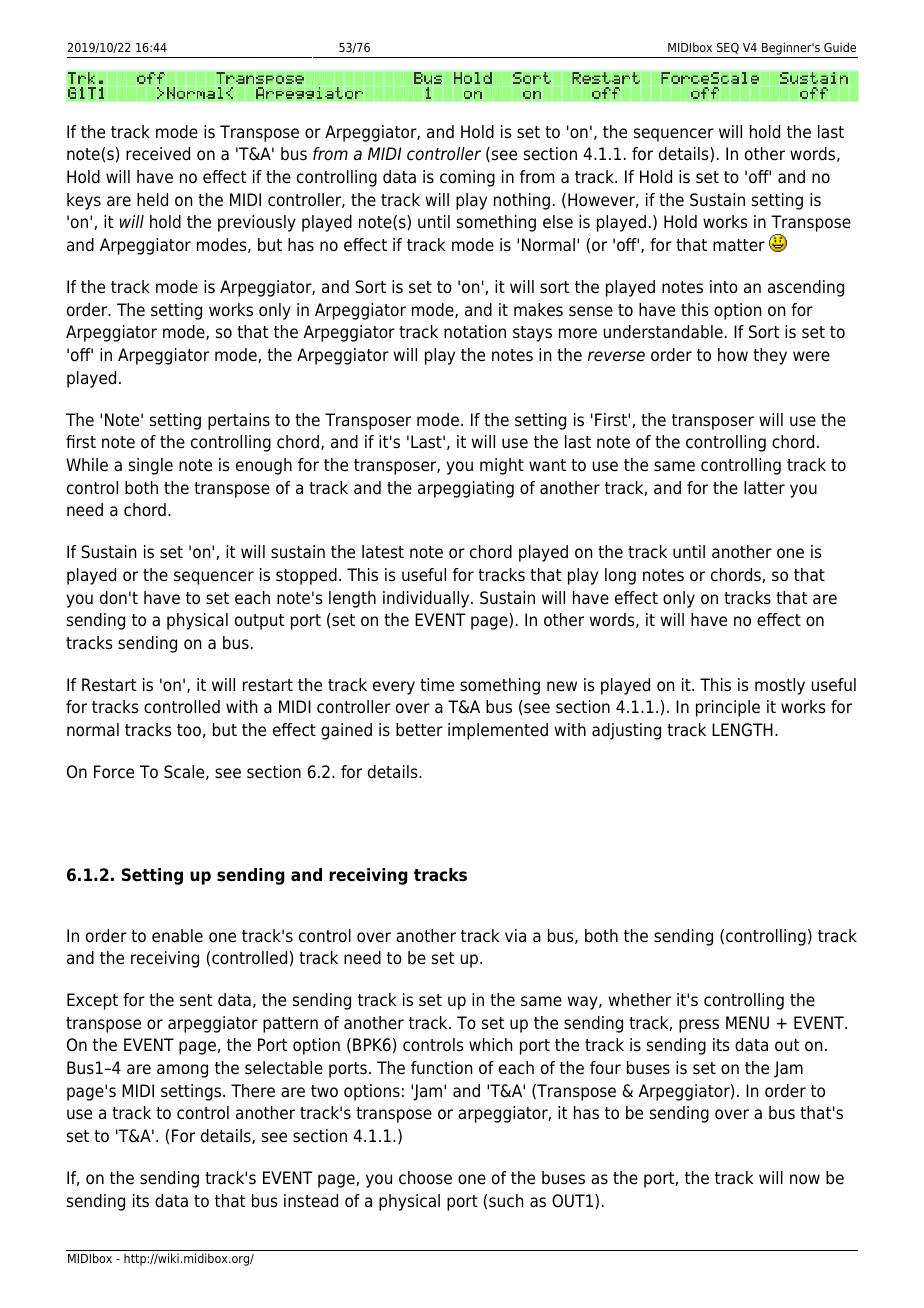 The width and height of the screenshot is (924, 1308). I want to click on Force, so click(114, 772).
